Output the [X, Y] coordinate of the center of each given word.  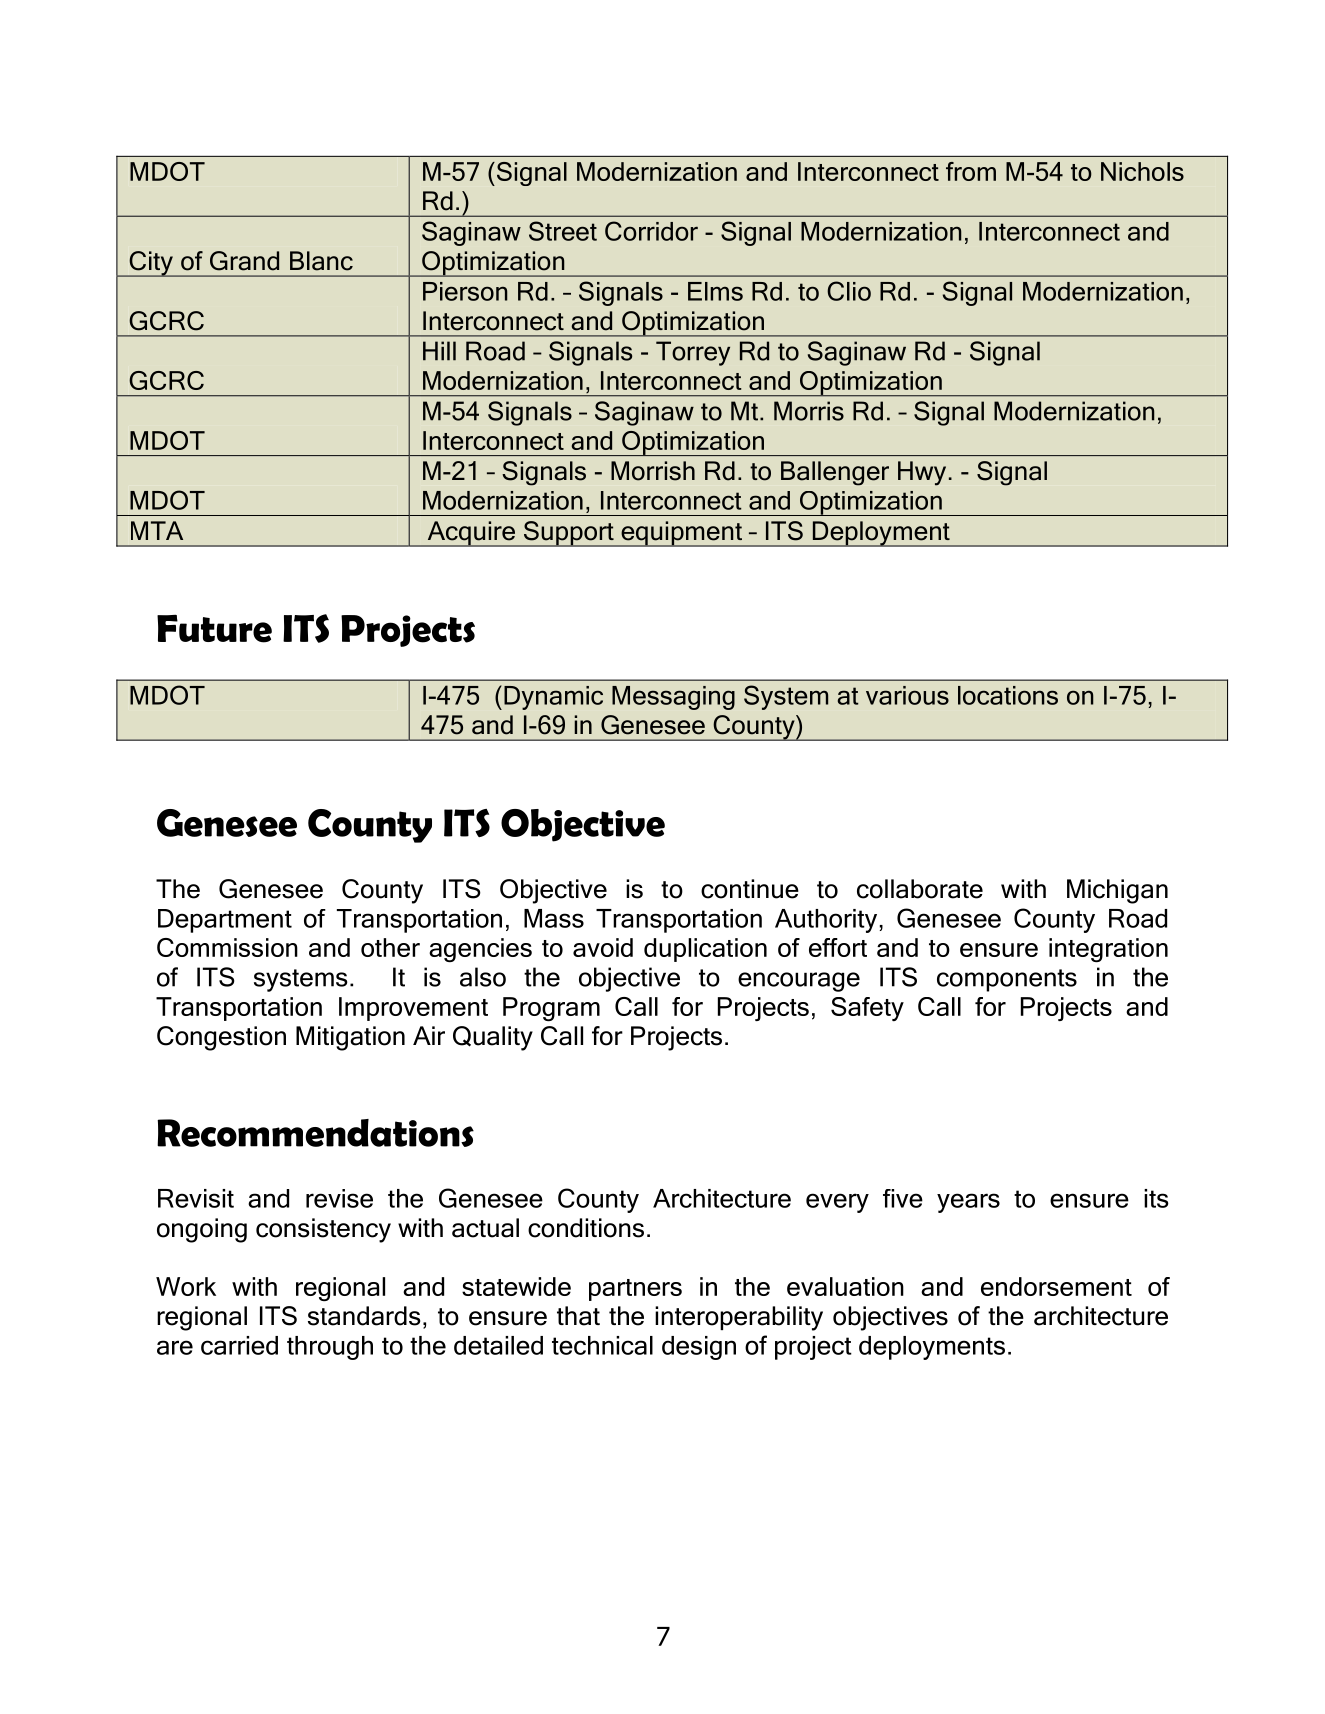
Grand [244, 261]
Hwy [922, 473]
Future [214, 628]
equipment [681, 534]
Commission [227, 947]
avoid [603, 947]
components [1007, 980]
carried [239, 1345]
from [971, 171]
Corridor [651, 231]
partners [635, 1290]
